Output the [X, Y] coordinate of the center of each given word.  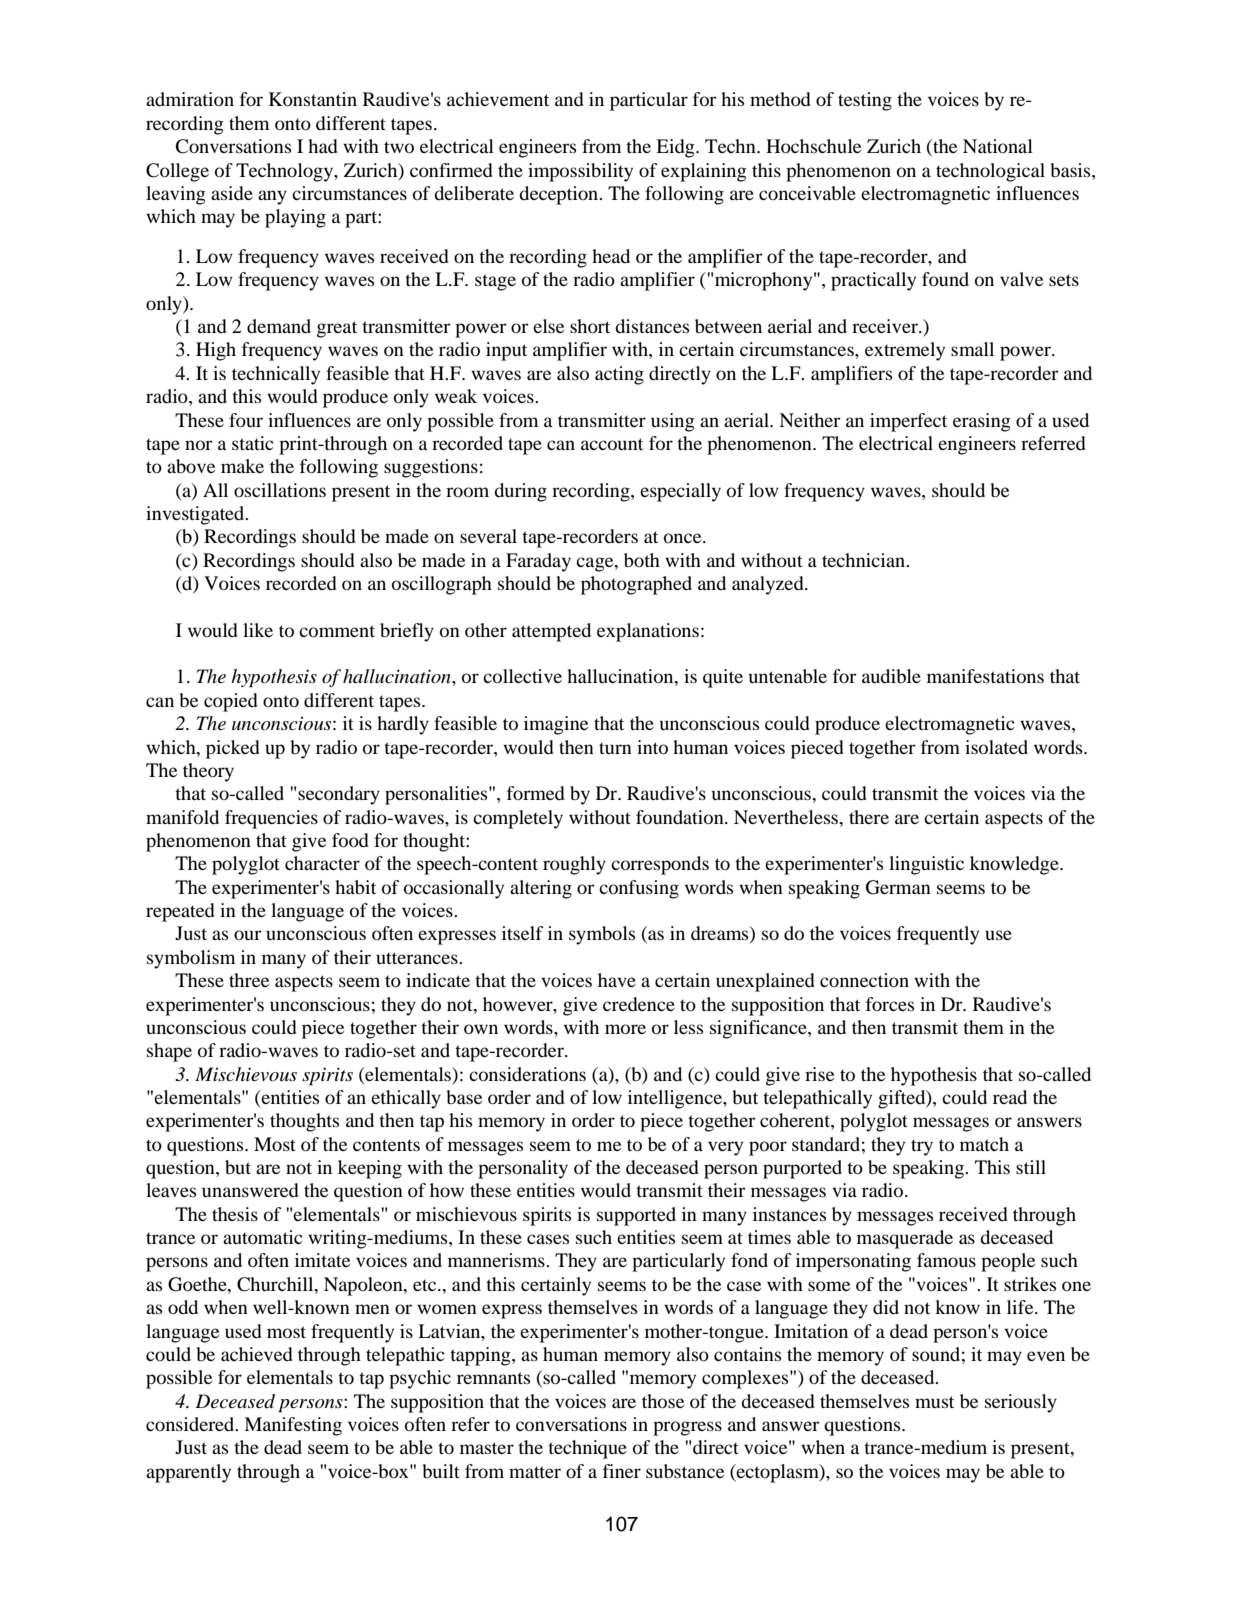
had [323, 146]
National [998, 146]
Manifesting [293, 1426]
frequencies [271, 819]
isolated [996, 747]
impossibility [580, 172]
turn [615, 748]
